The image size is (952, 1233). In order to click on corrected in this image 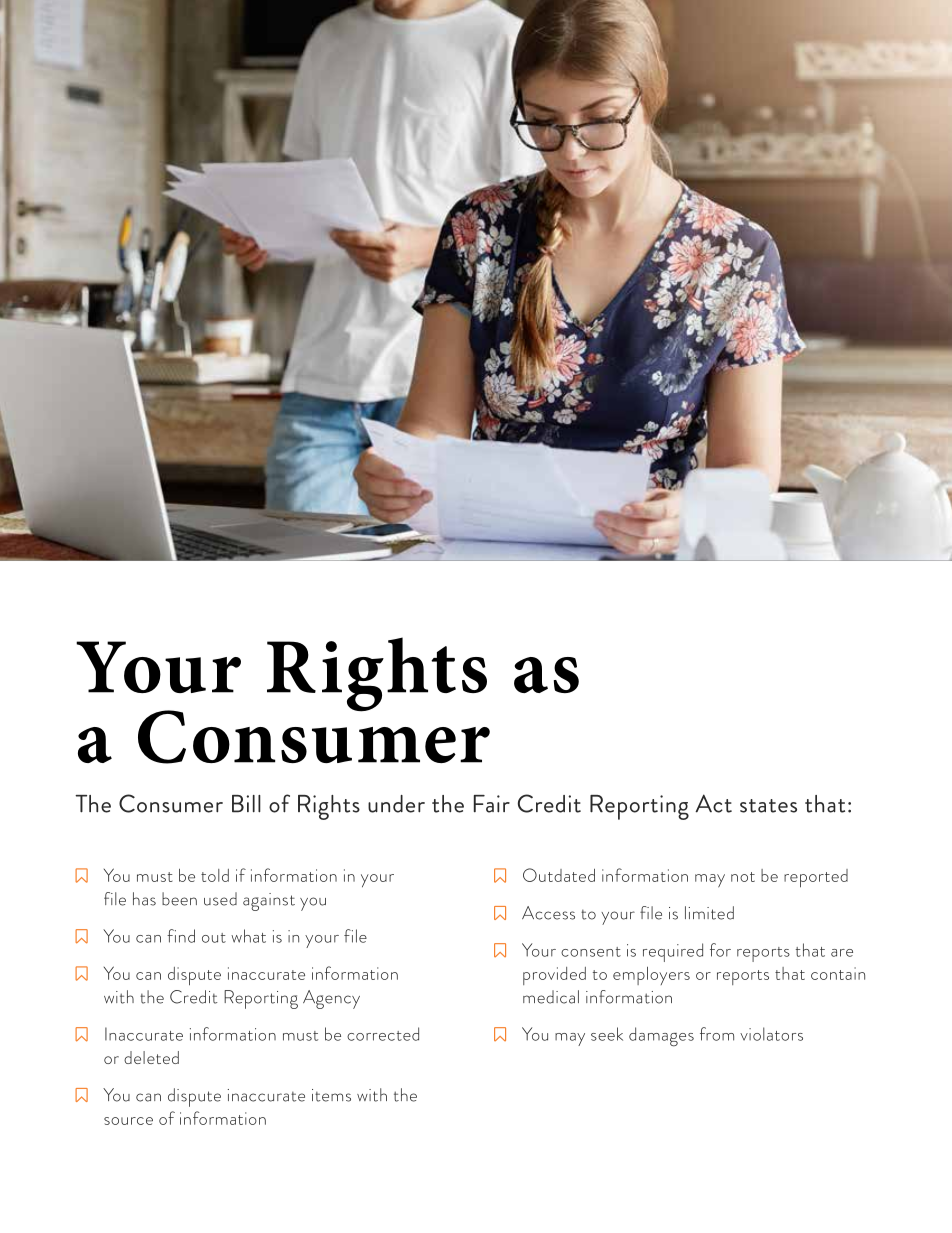, I will do `click(383, 1034)`.
